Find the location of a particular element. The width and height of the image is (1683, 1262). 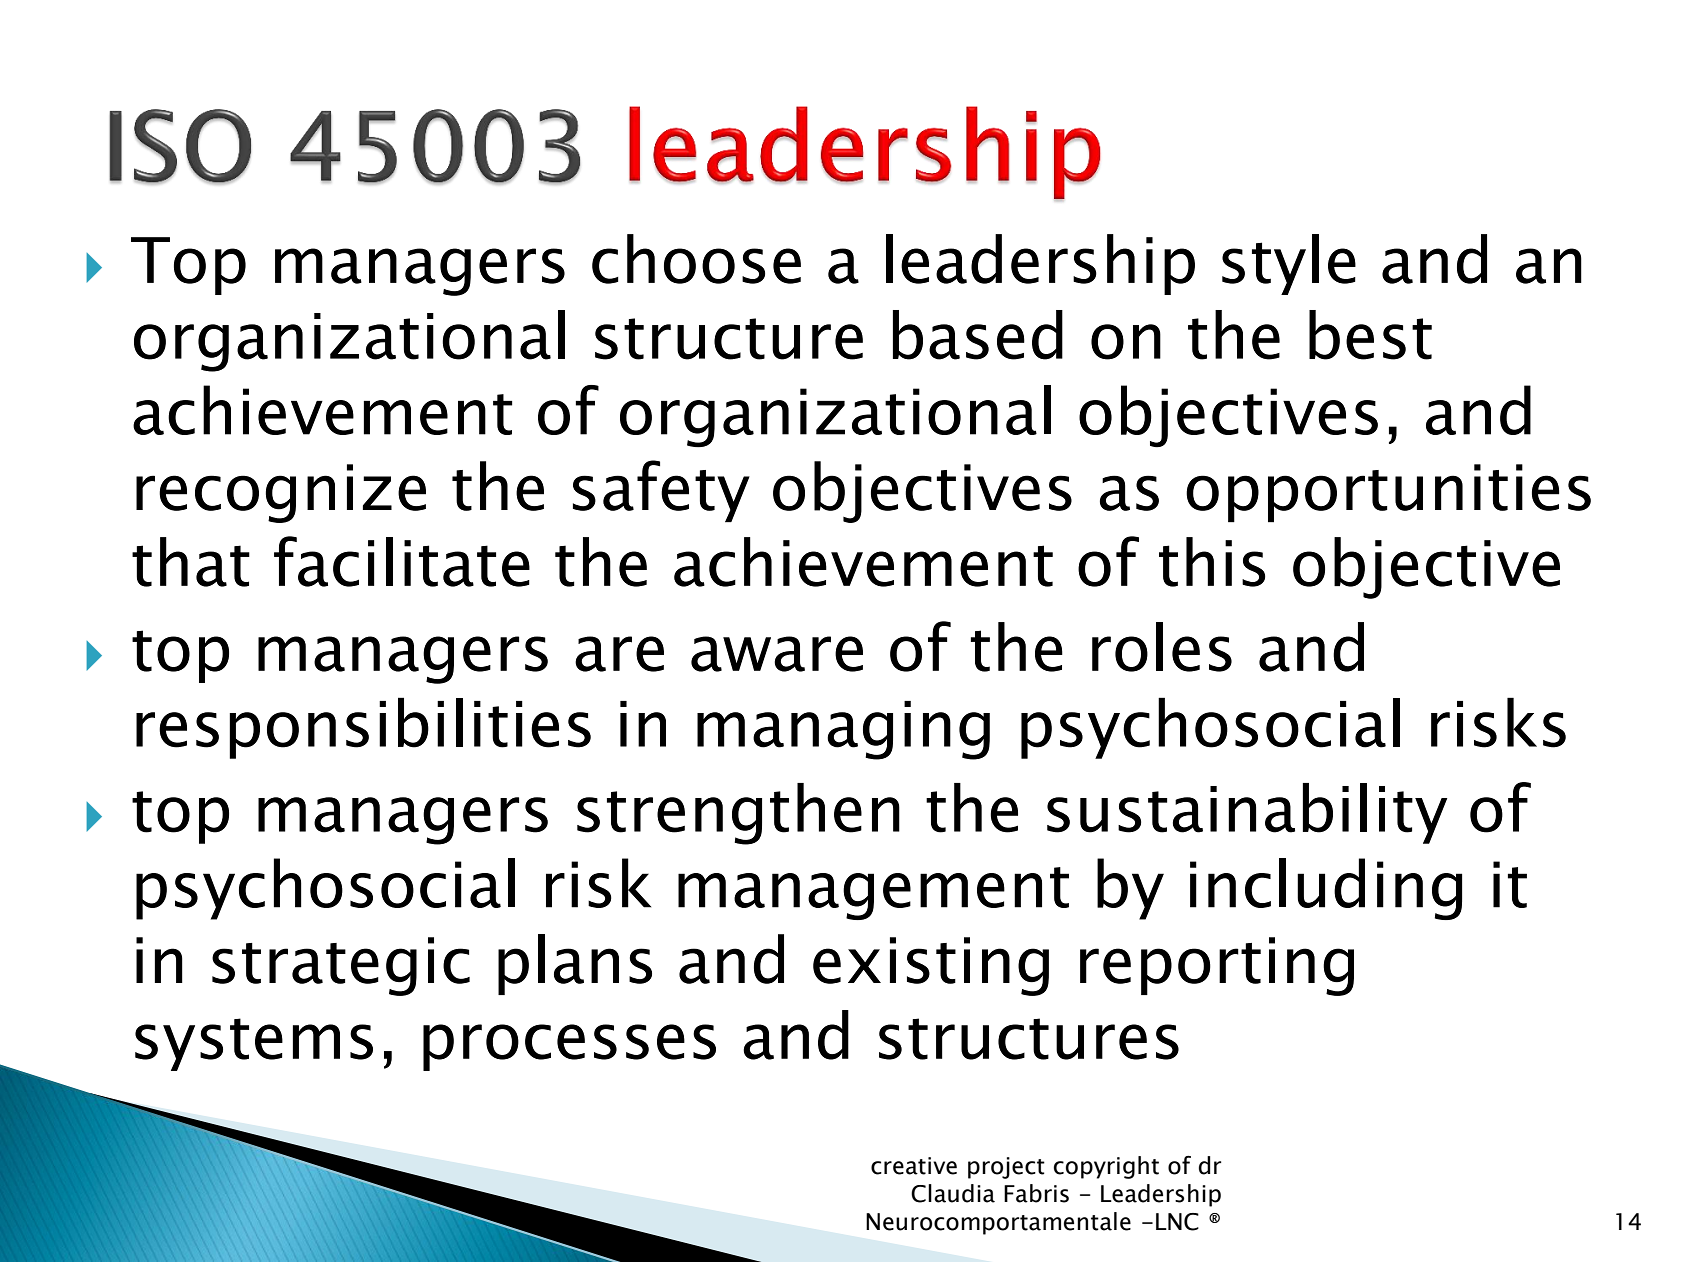

strategic is located at coordinates (341, 966).
